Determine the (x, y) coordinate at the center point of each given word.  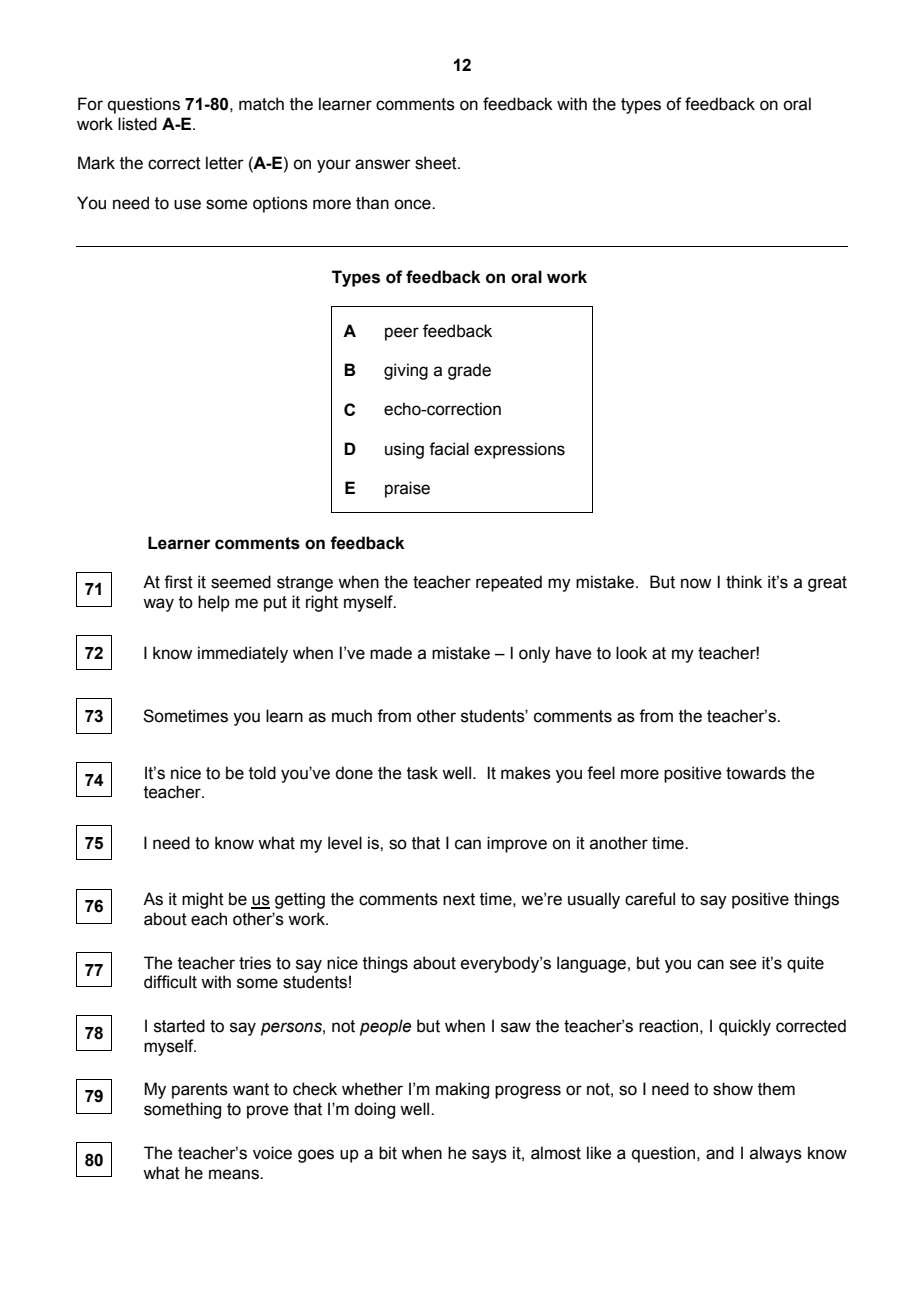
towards (756, 773)
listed (137, 124)
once (413, 204)
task (422, 773)
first (178, 582)
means (235, 1174)
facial (449, 449)
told (262, 773)
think (744, 582)
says (489, 1156)
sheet (437, 163)
